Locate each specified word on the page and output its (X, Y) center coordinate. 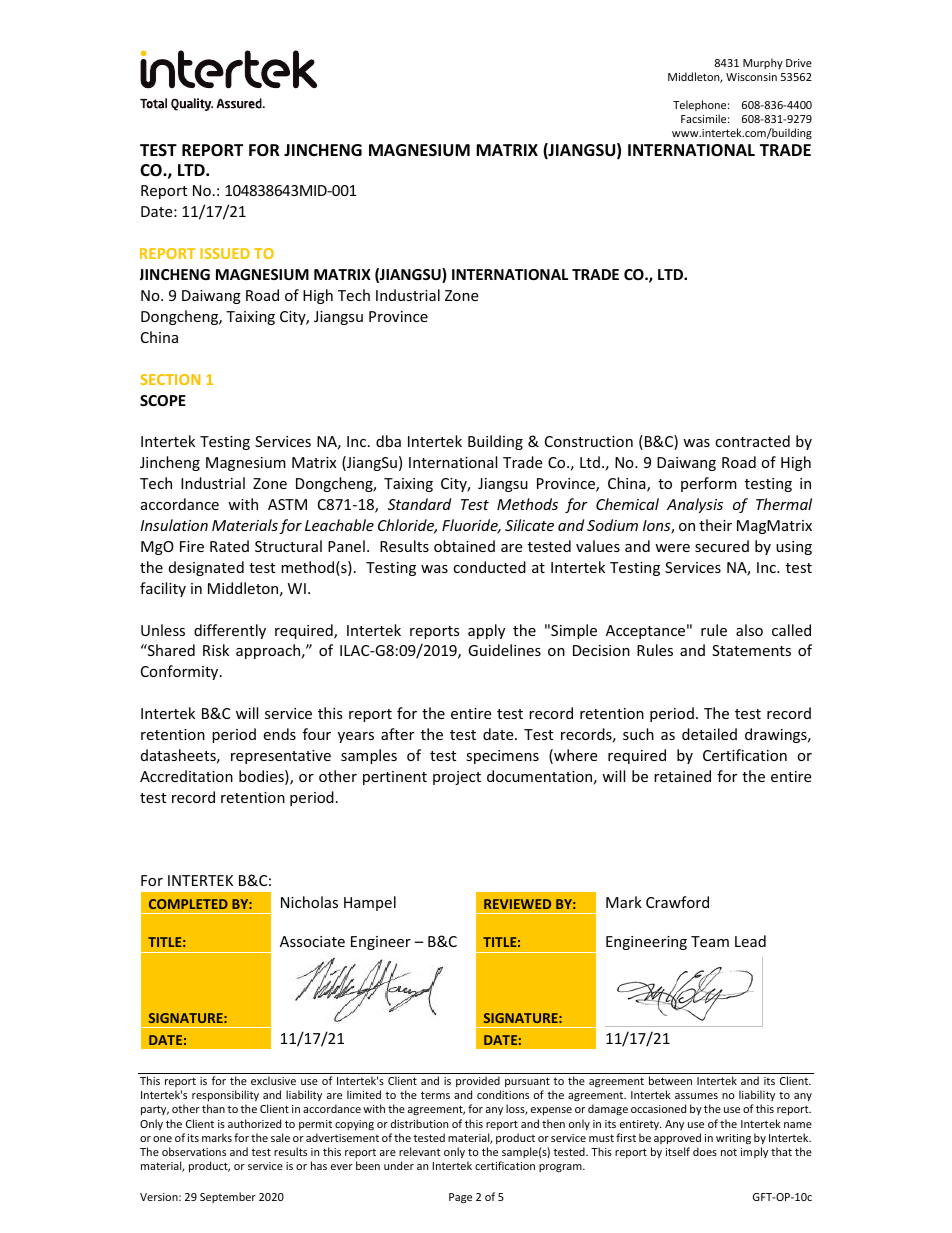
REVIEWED (517, 904)
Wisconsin (751, 77)
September (228, 1197)
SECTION (170, 379)
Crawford (677, 902)
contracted (752, 441)
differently (230, 631)
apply (486, 631)
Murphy (763, 63)
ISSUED (225, 253)
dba (388, 441)
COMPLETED (188, 904)
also (749, 630)
